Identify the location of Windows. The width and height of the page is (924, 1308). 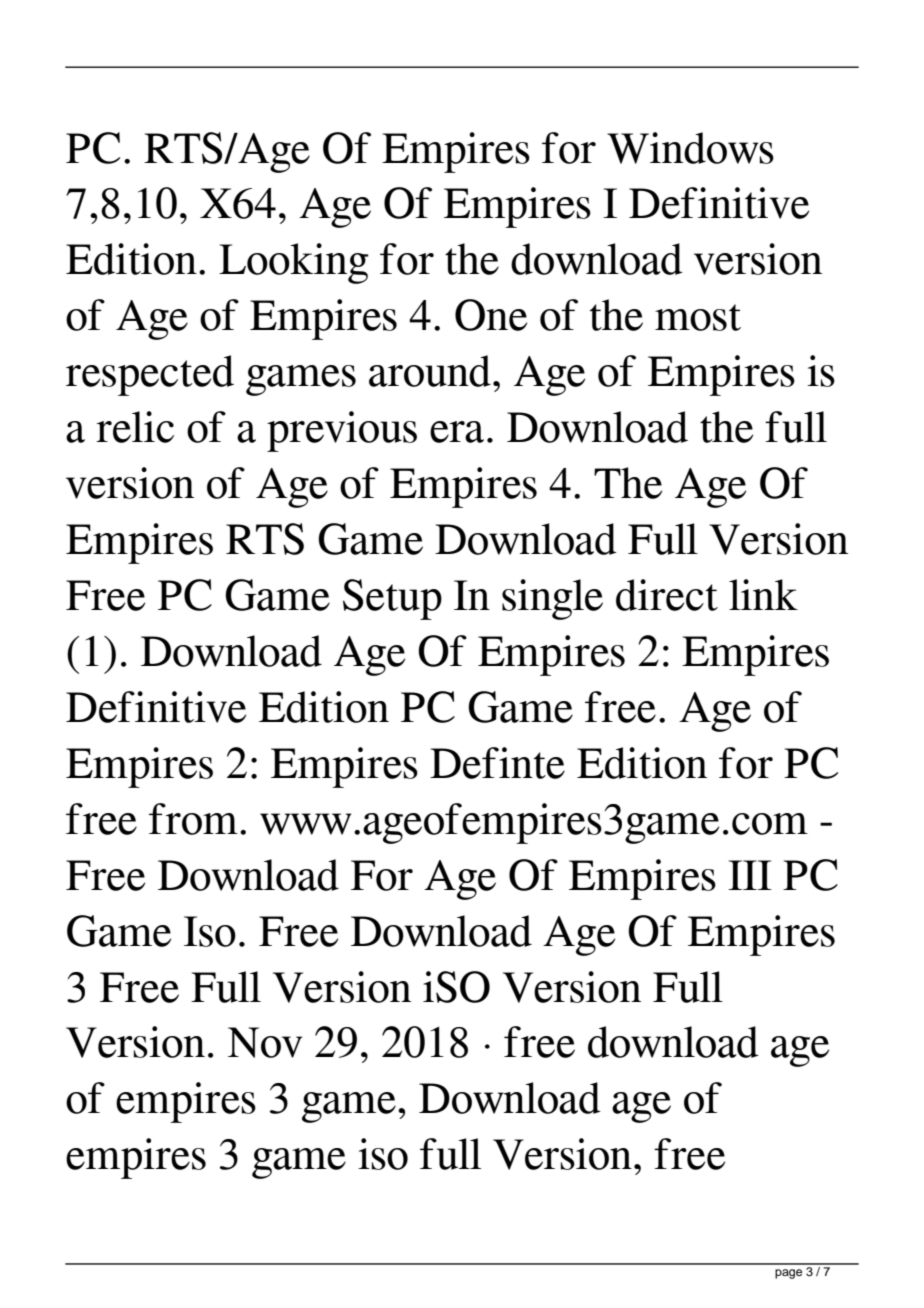
(690, 148).
